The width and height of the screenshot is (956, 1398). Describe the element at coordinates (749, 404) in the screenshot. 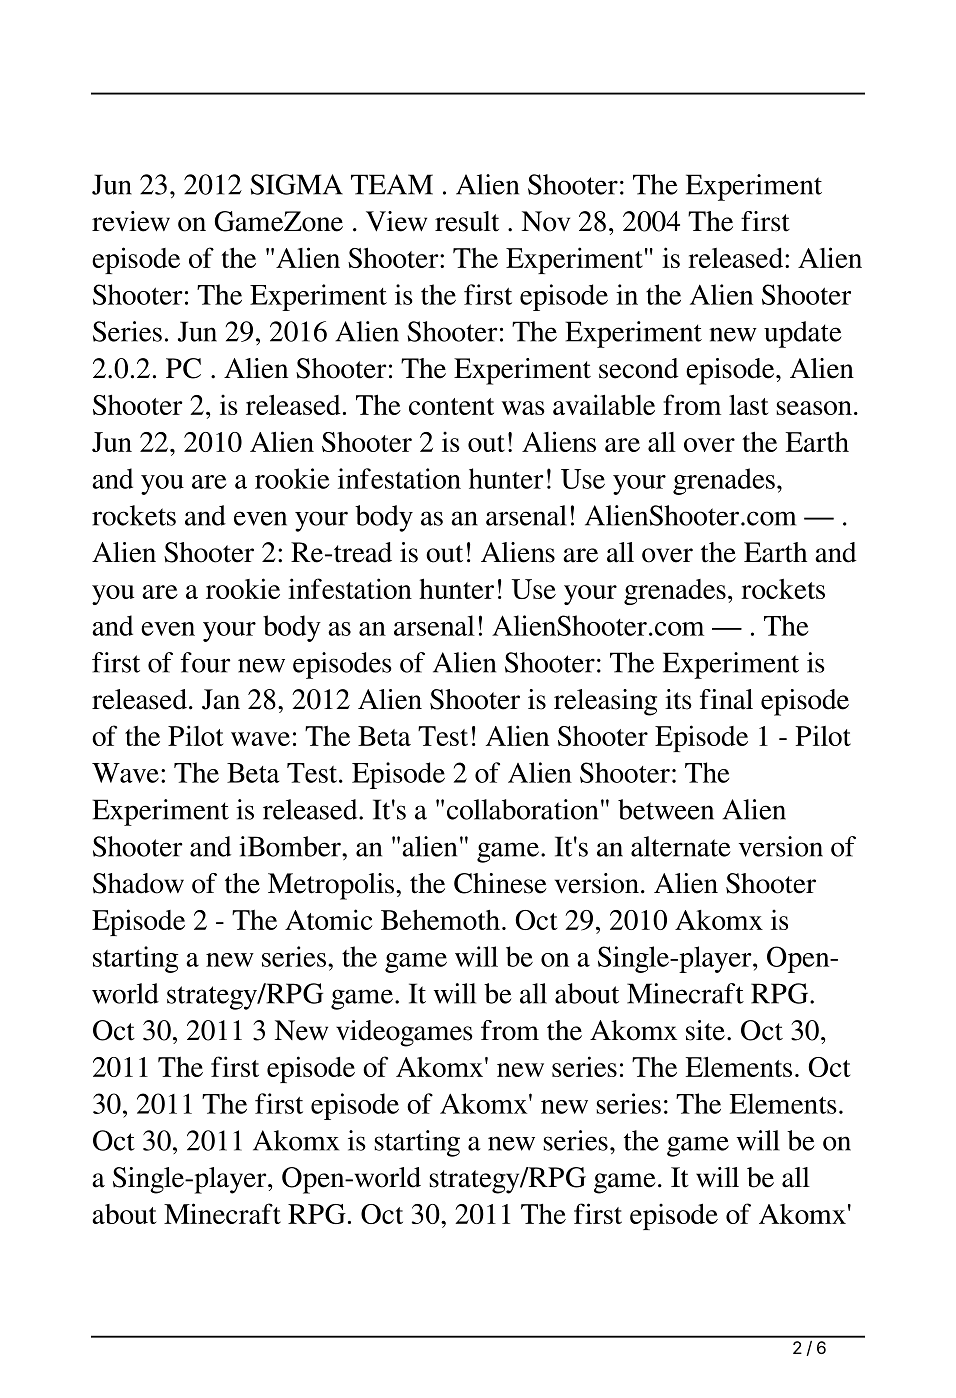

I see `last` at that location.
